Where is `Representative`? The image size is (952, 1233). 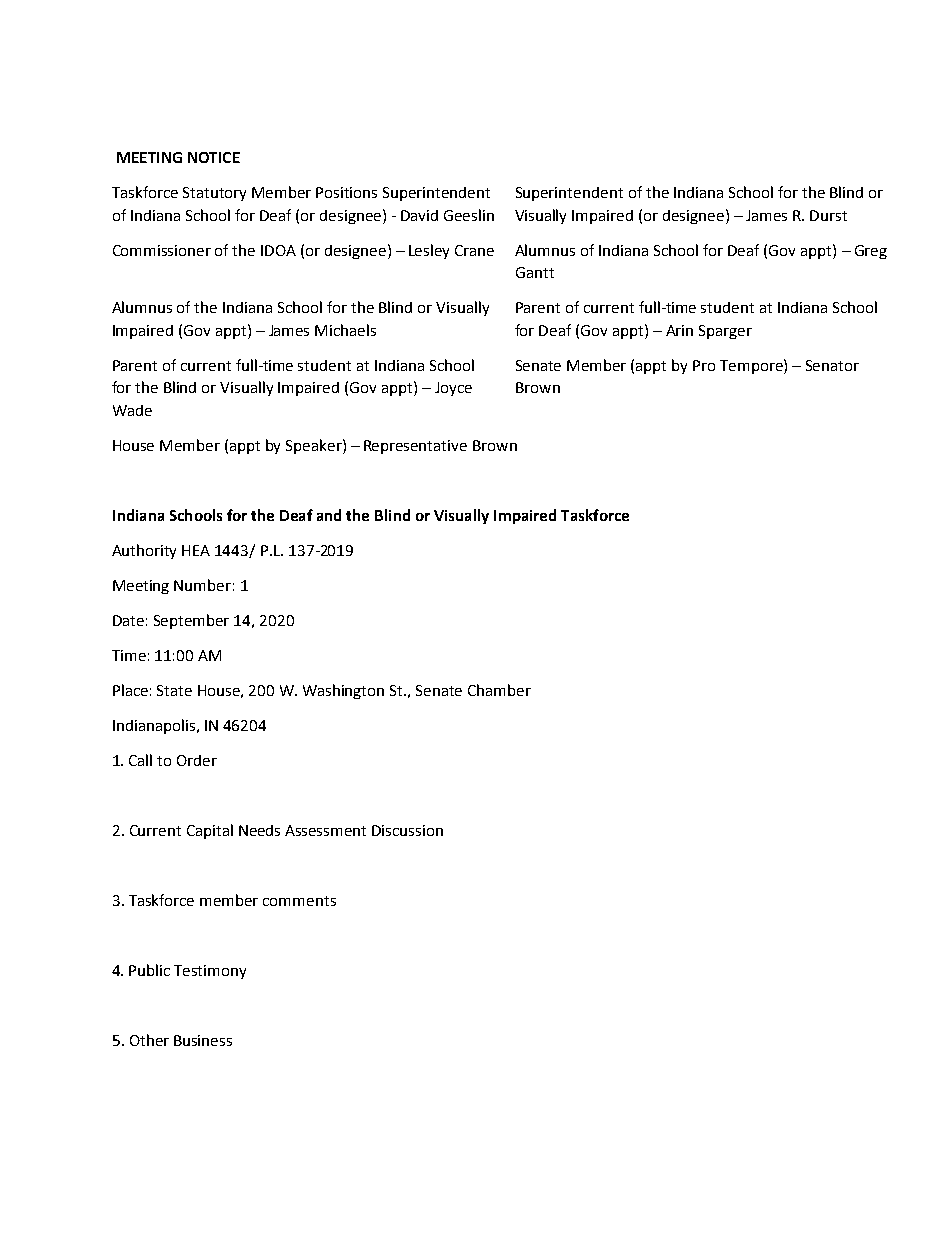 Representative is located at coordinates (415, 447).
